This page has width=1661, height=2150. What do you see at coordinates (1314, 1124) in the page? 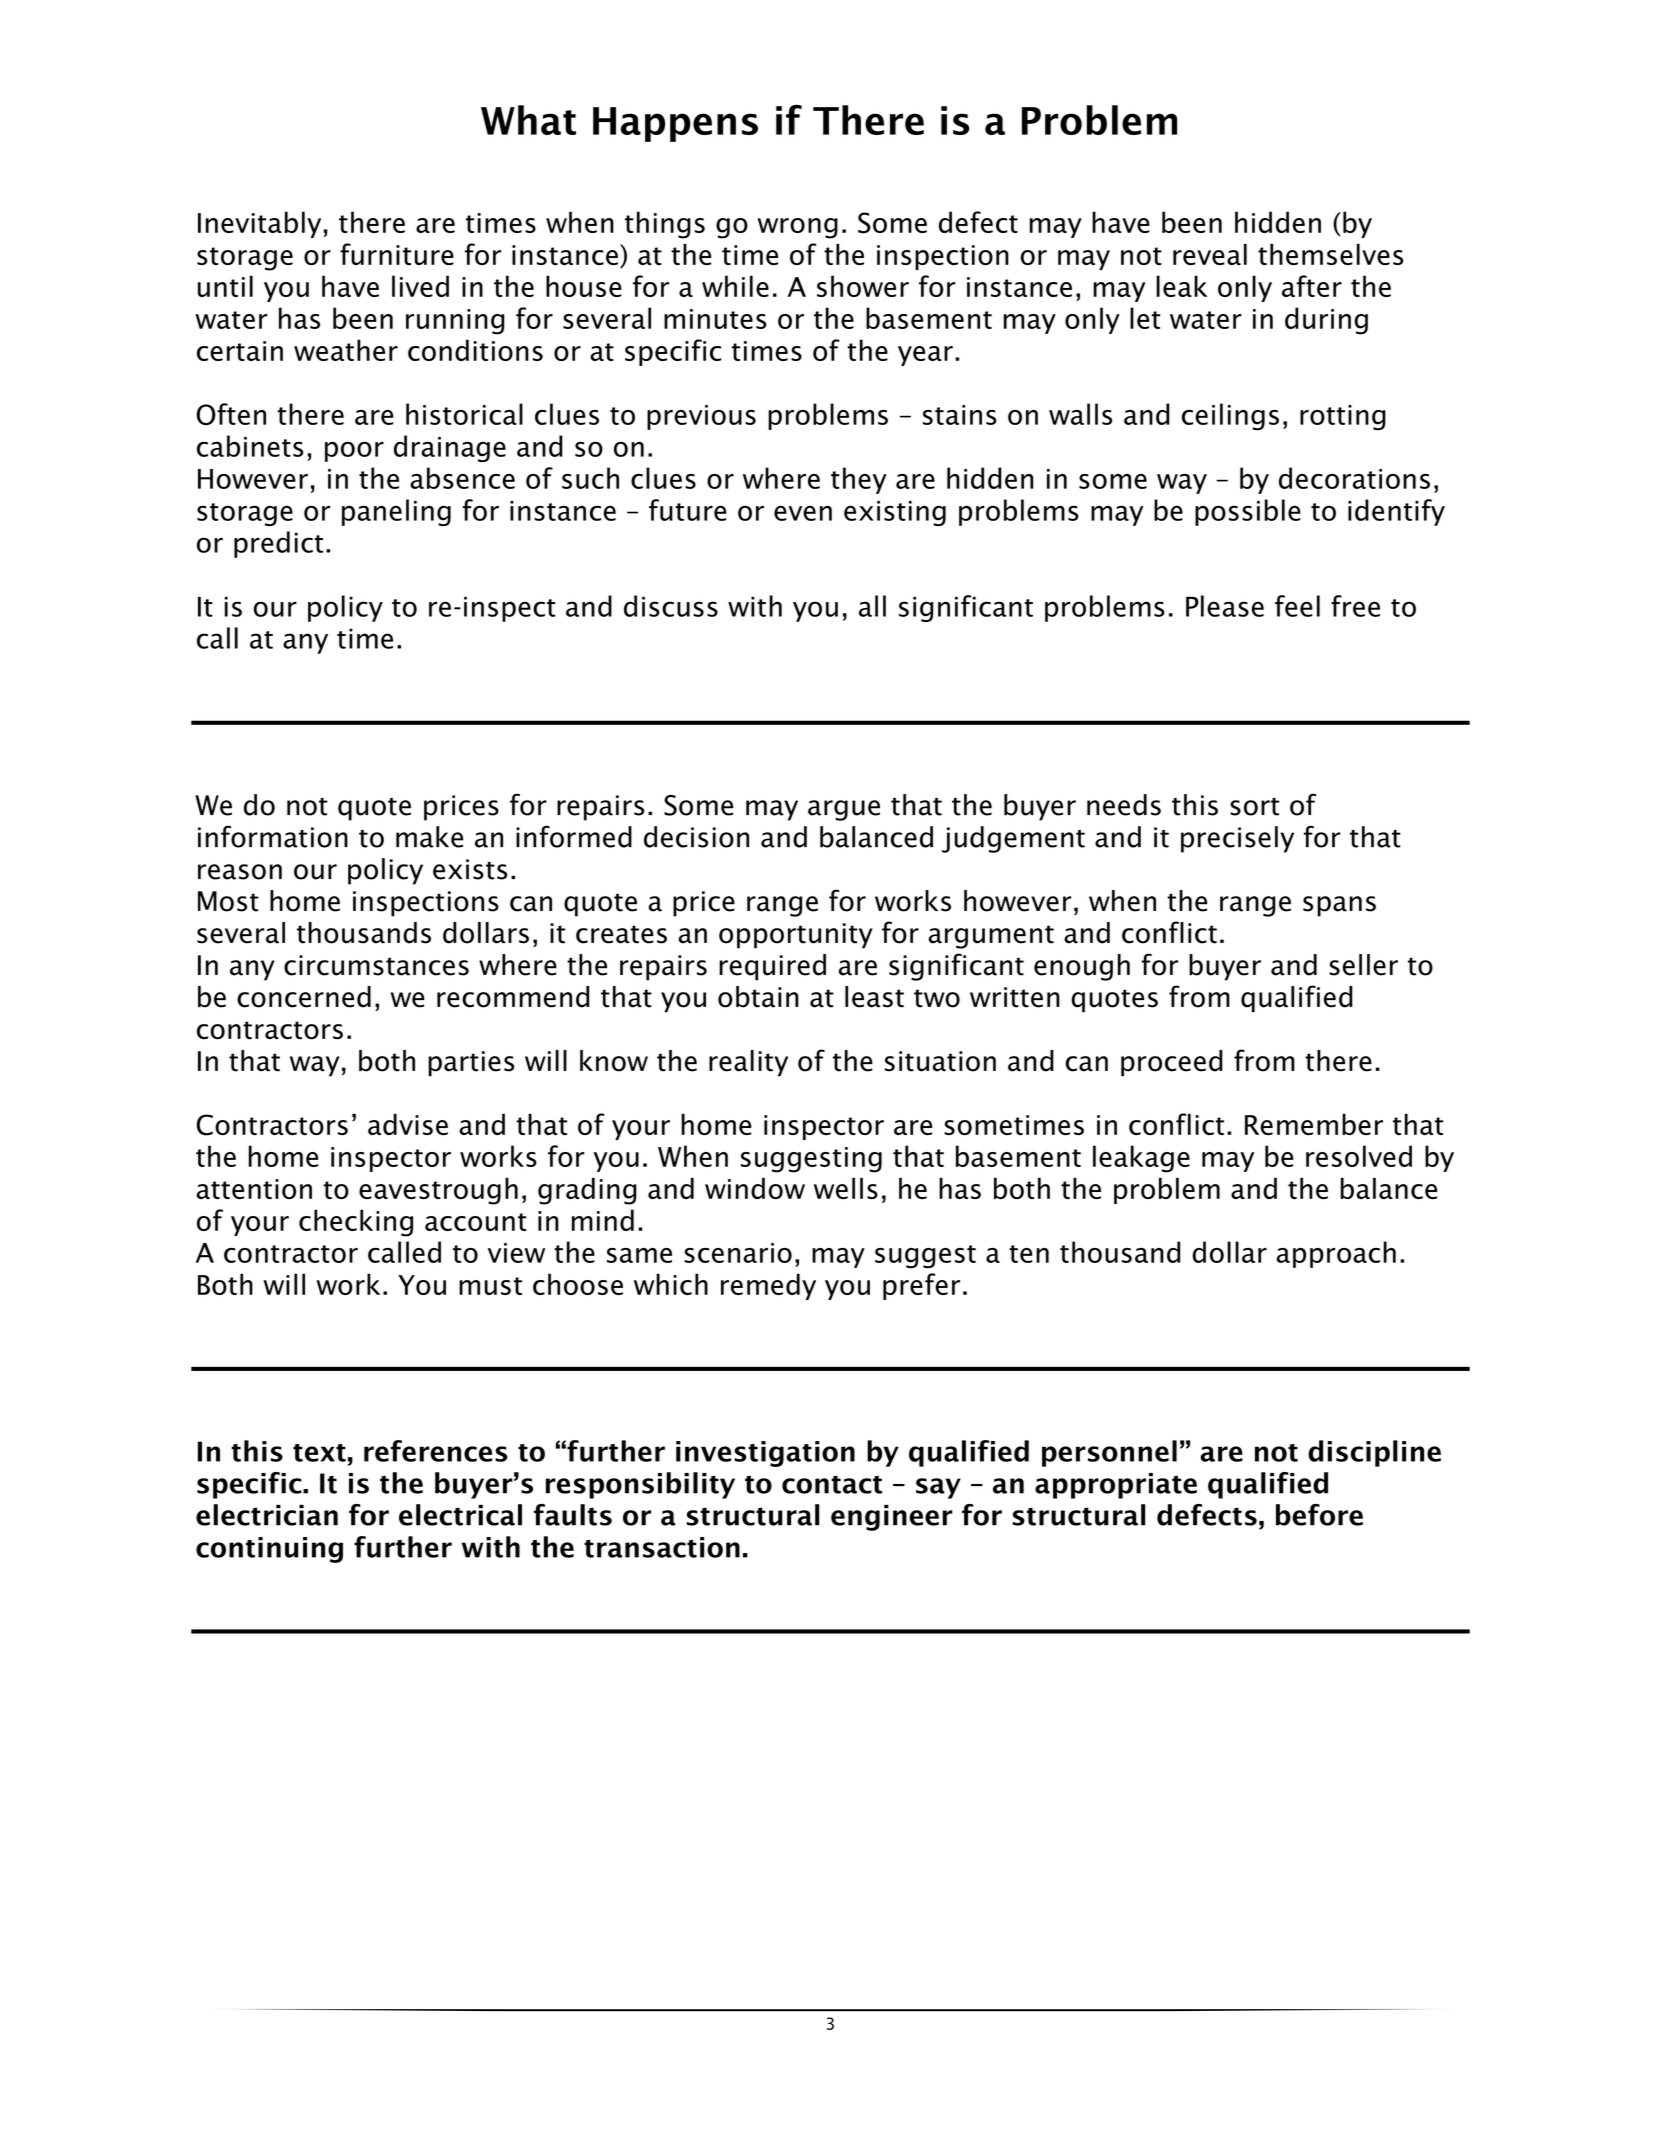
I see `Remember` at bounding box center [1314, 1124].
